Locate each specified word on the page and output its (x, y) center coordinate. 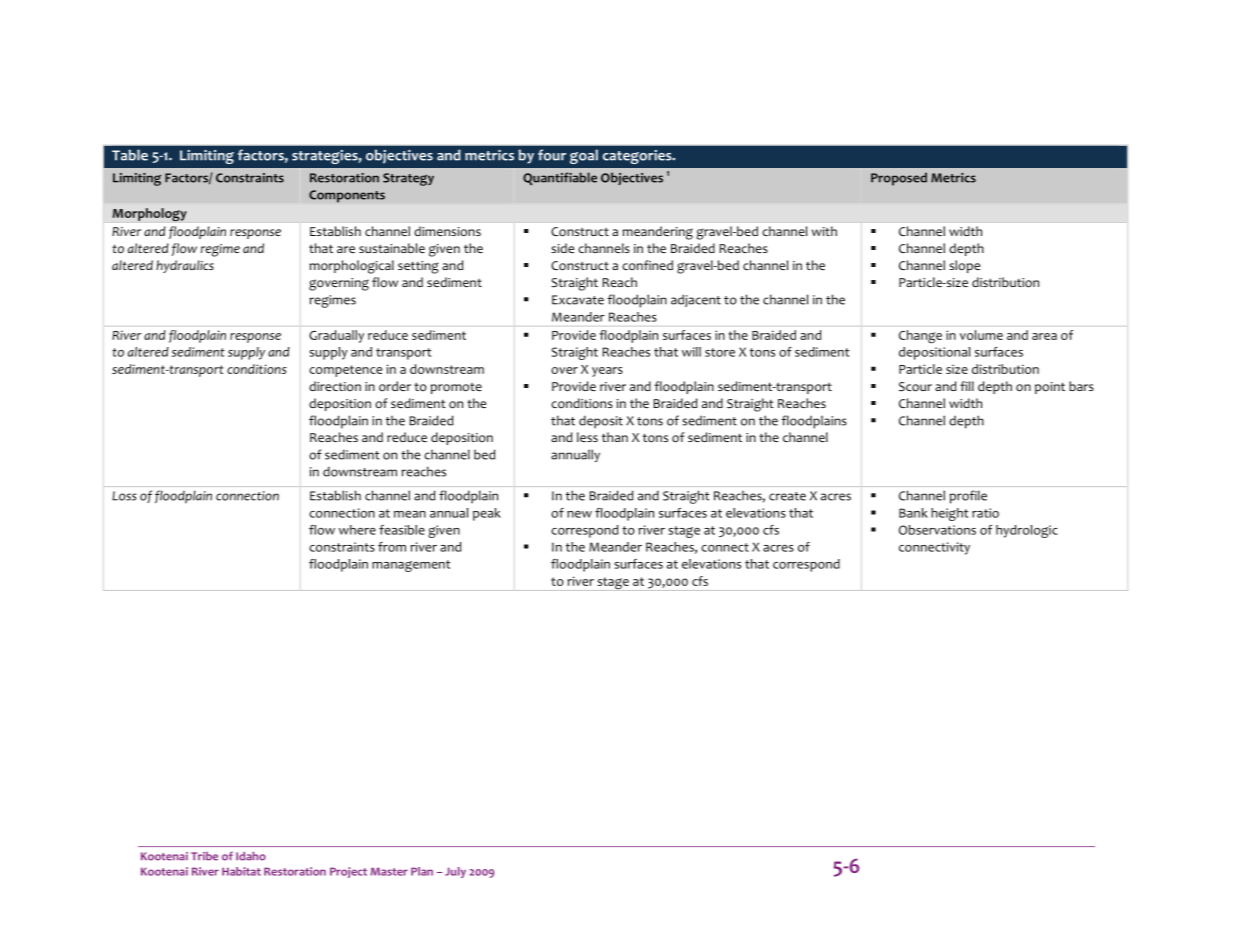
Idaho (251, 856)
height (949, 514)
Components (347, 196)
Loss (124, 496)
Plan (422, 871)
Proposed (899, 179)
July (455, 872)
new (579, 514)
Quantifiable (560, 178)
